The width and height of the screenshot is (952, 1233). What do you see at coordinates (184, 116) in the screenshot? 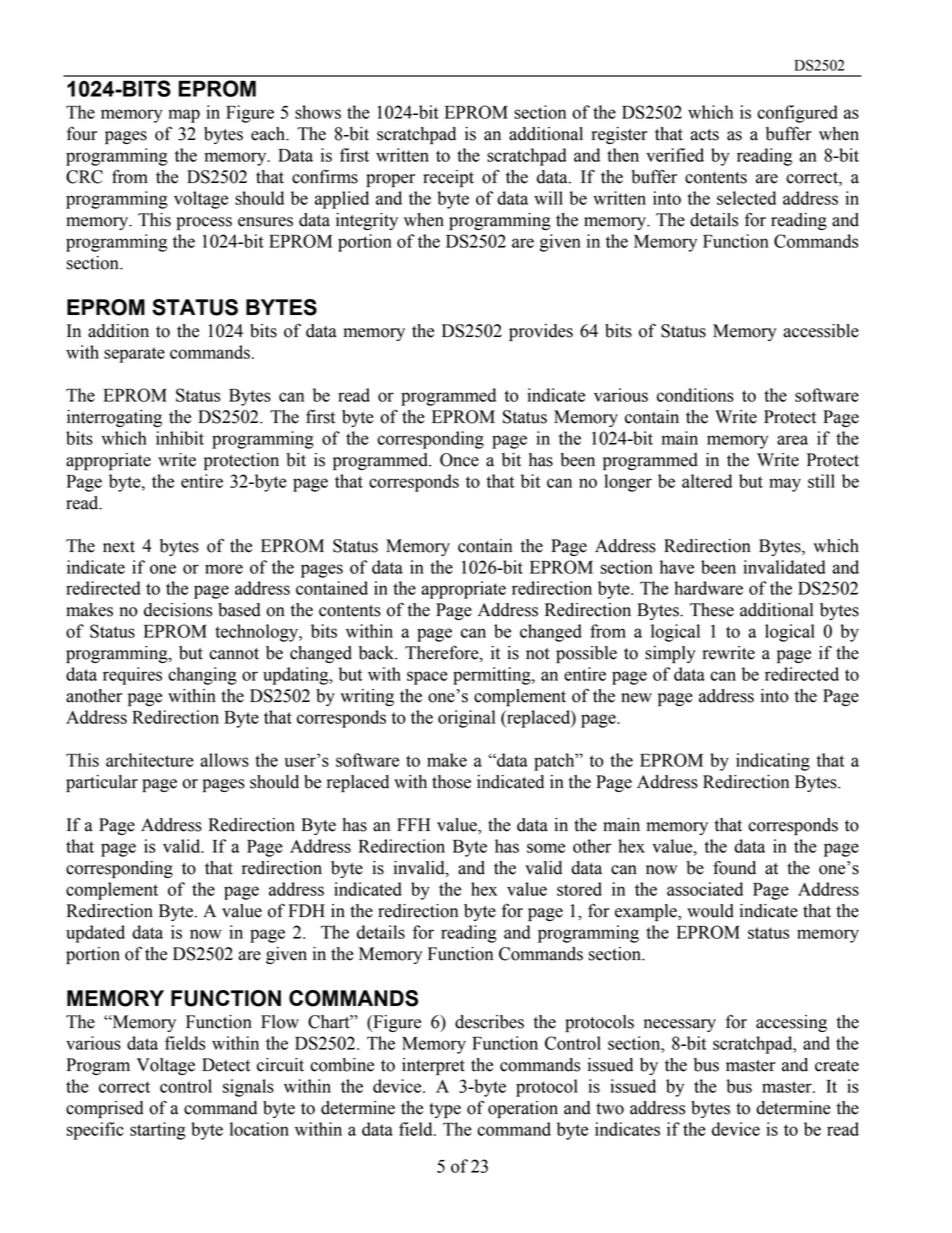
I see `map` at bounding box center [184, 116].
